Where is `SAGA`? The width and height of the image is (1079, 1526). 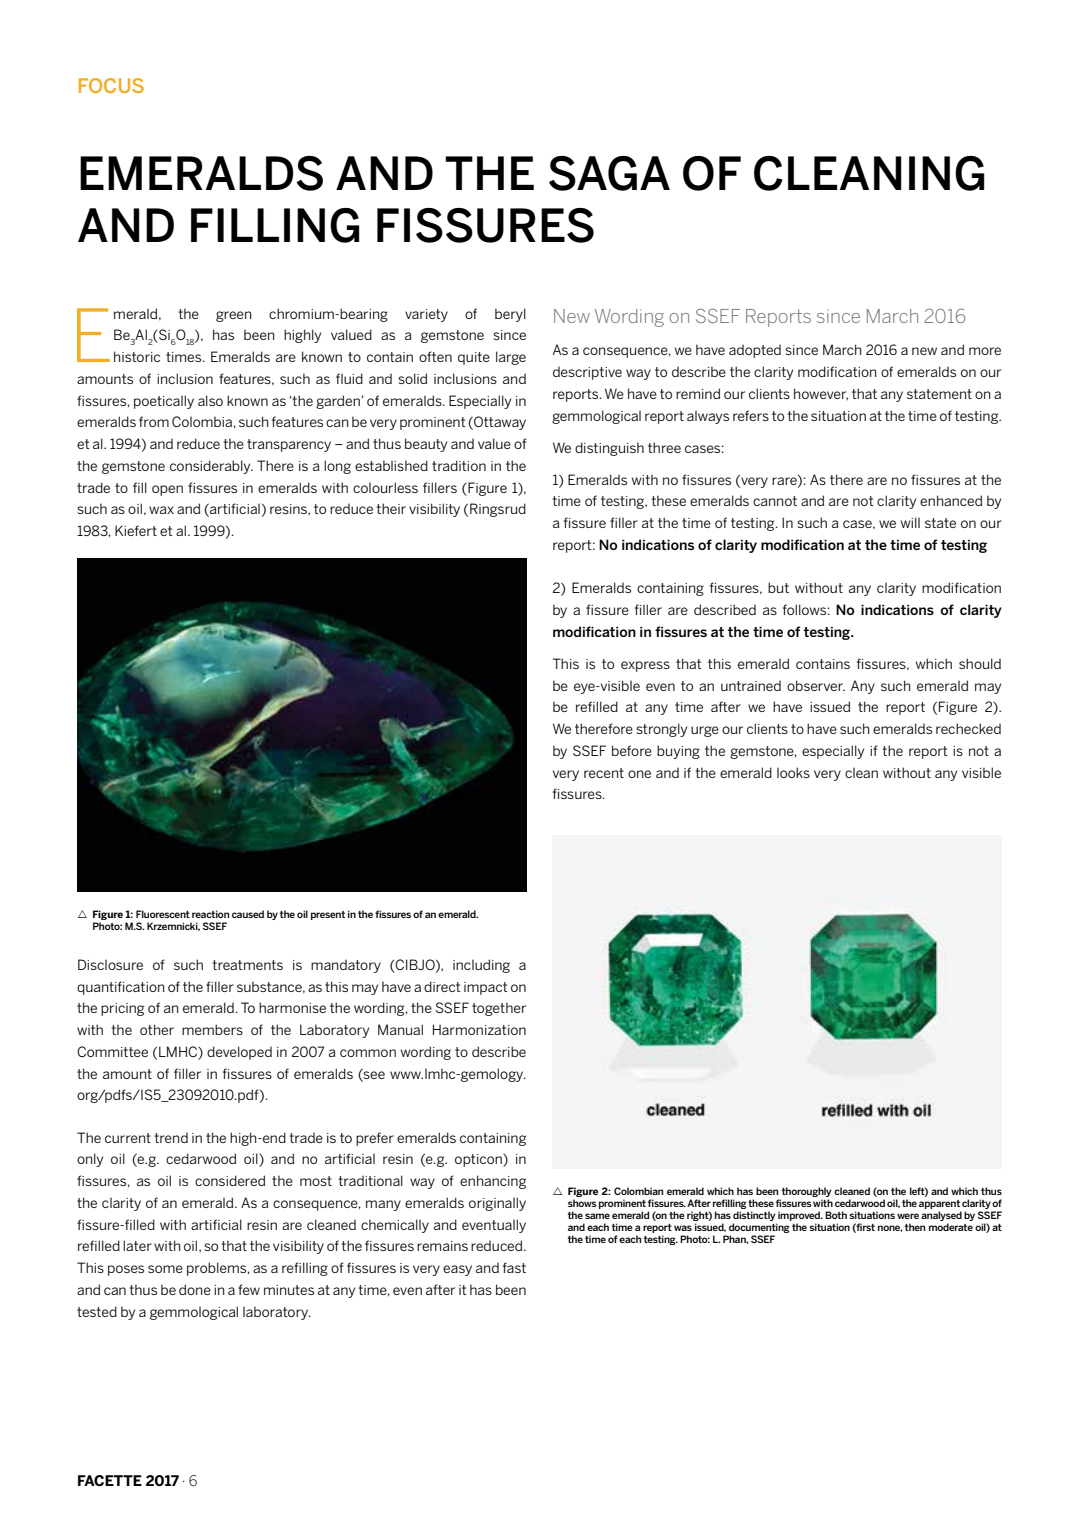
SAGA is located at coordinates (609, 173).
